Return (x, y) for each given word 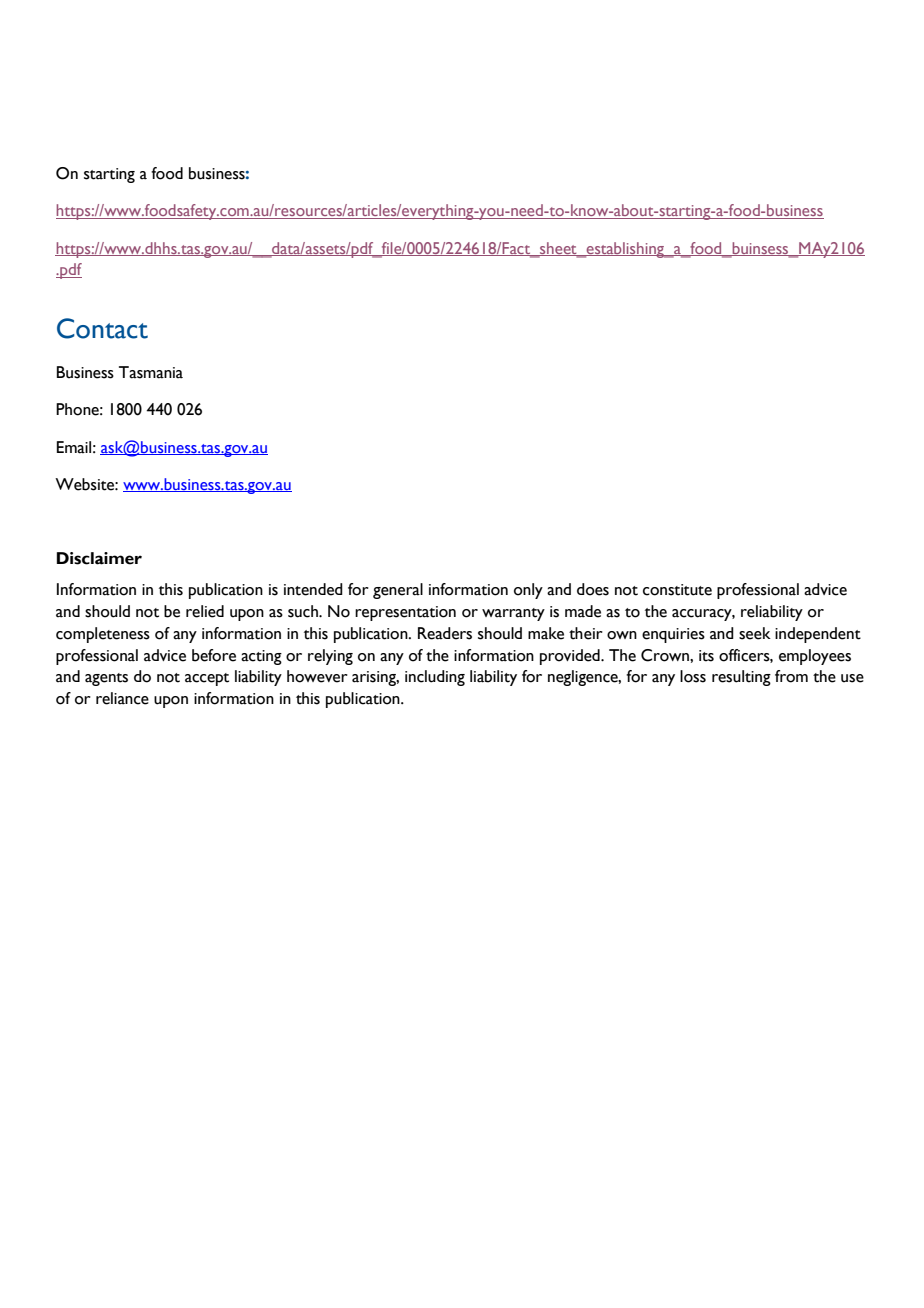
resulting (741, 678)
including (435, 678)
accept (207, 679)
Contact (102, 328)
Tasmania (151, 372)
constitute (677, 590)
